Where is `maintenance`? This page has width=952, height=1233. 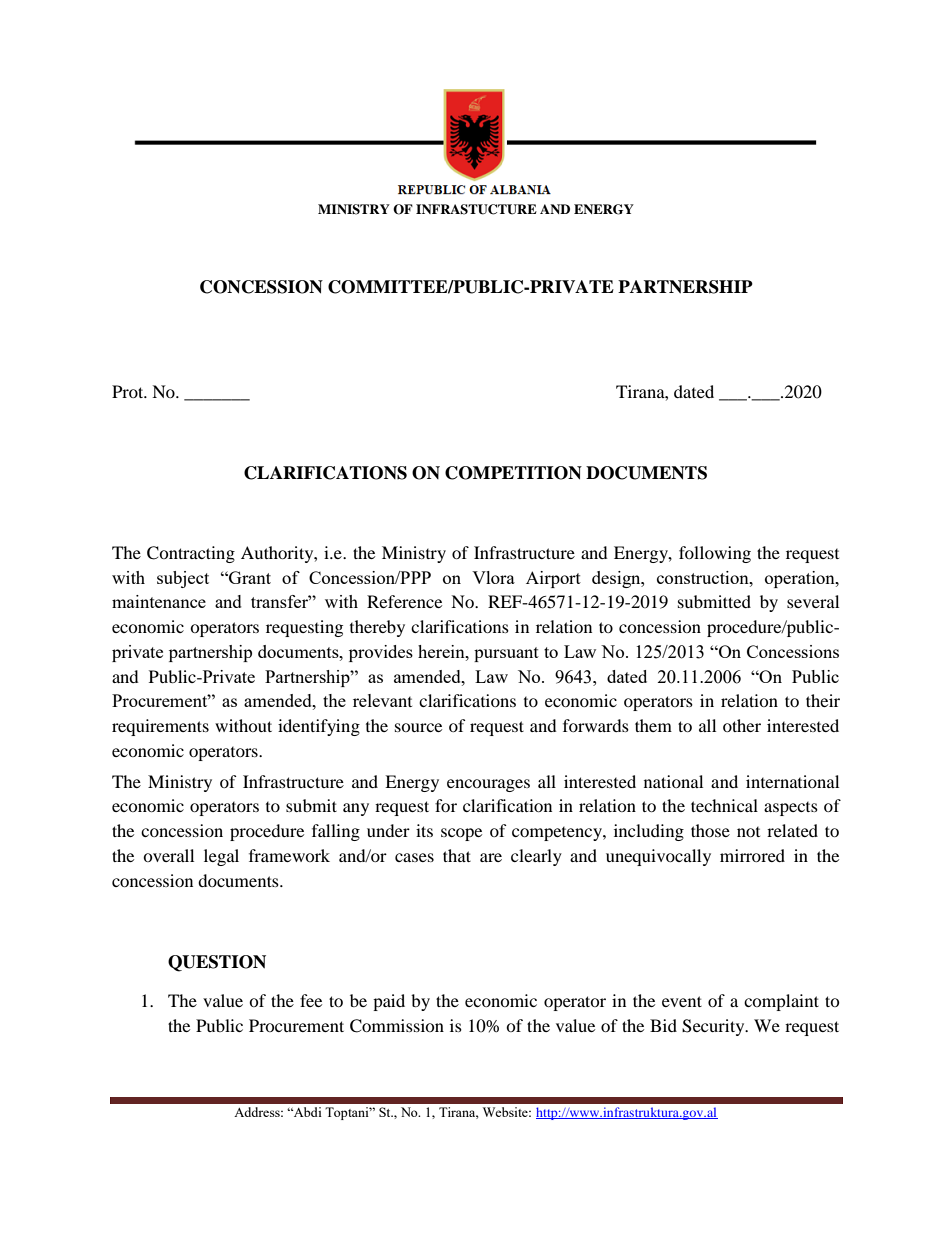 maintenance is located at coordinates (159, 601).
